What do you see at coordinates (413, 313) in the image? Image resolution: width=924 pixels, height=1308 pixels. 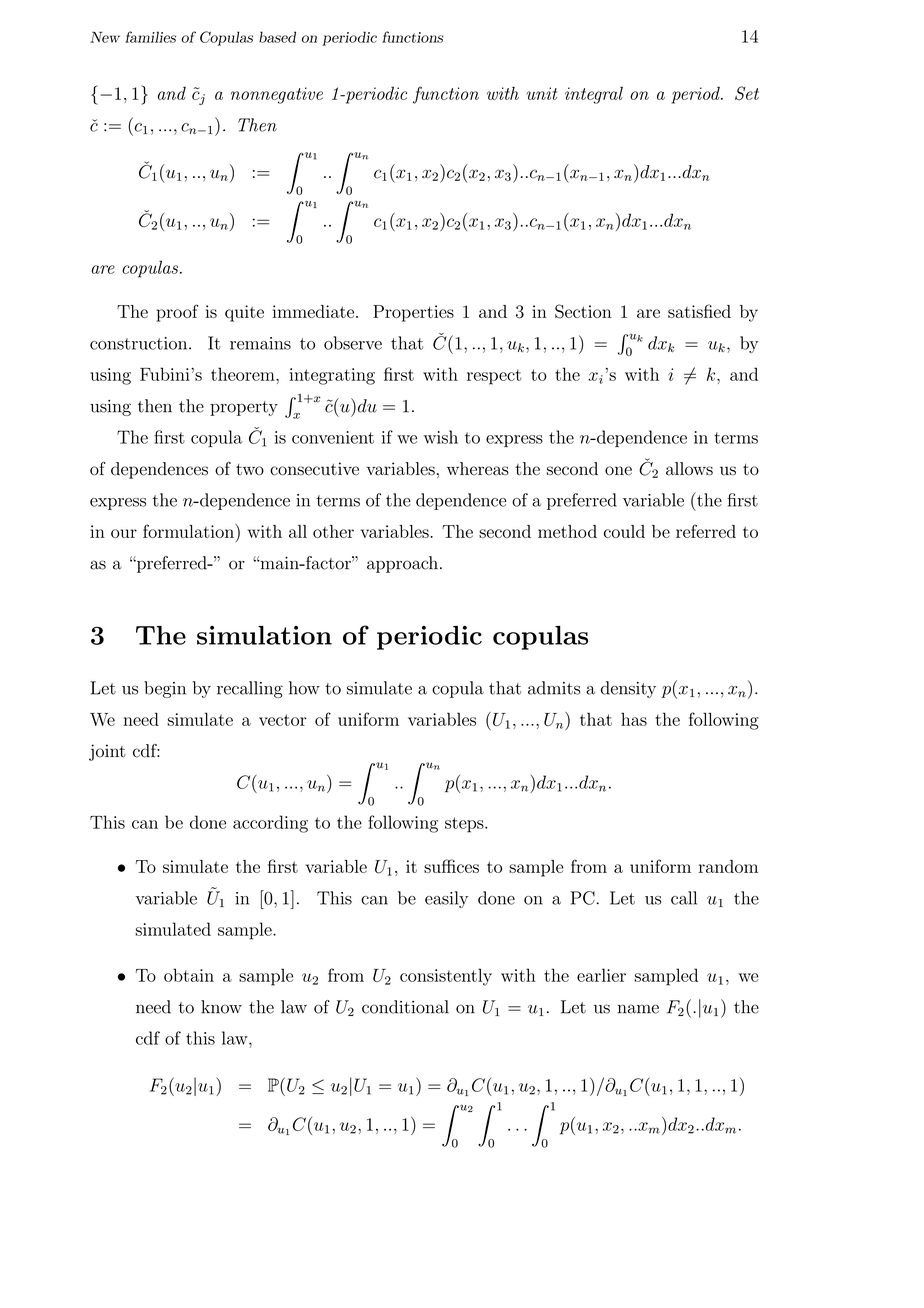 I see `Properties` at bounding box center [413, 313].
